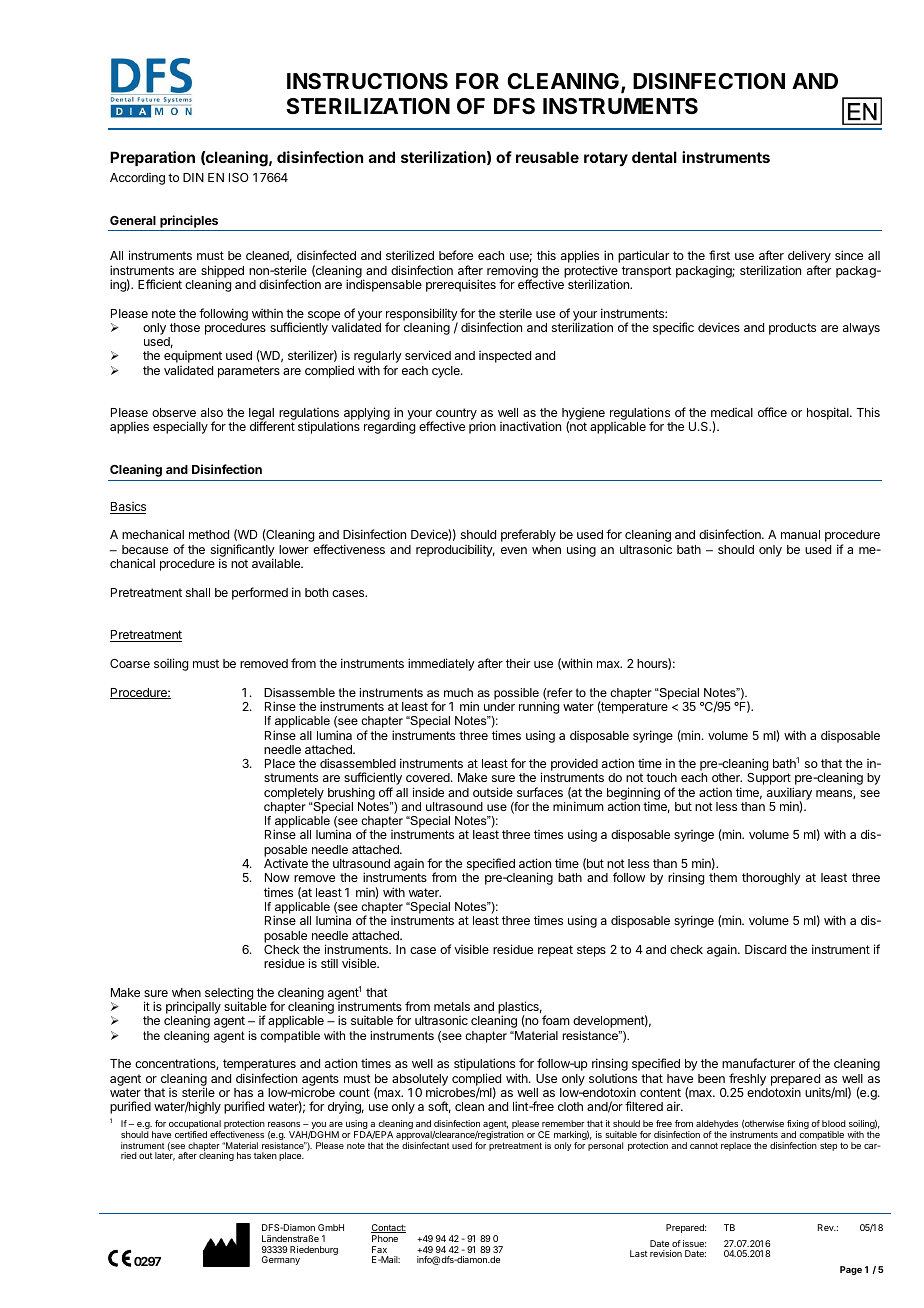  I want to click on dental, so click(654, 157).
